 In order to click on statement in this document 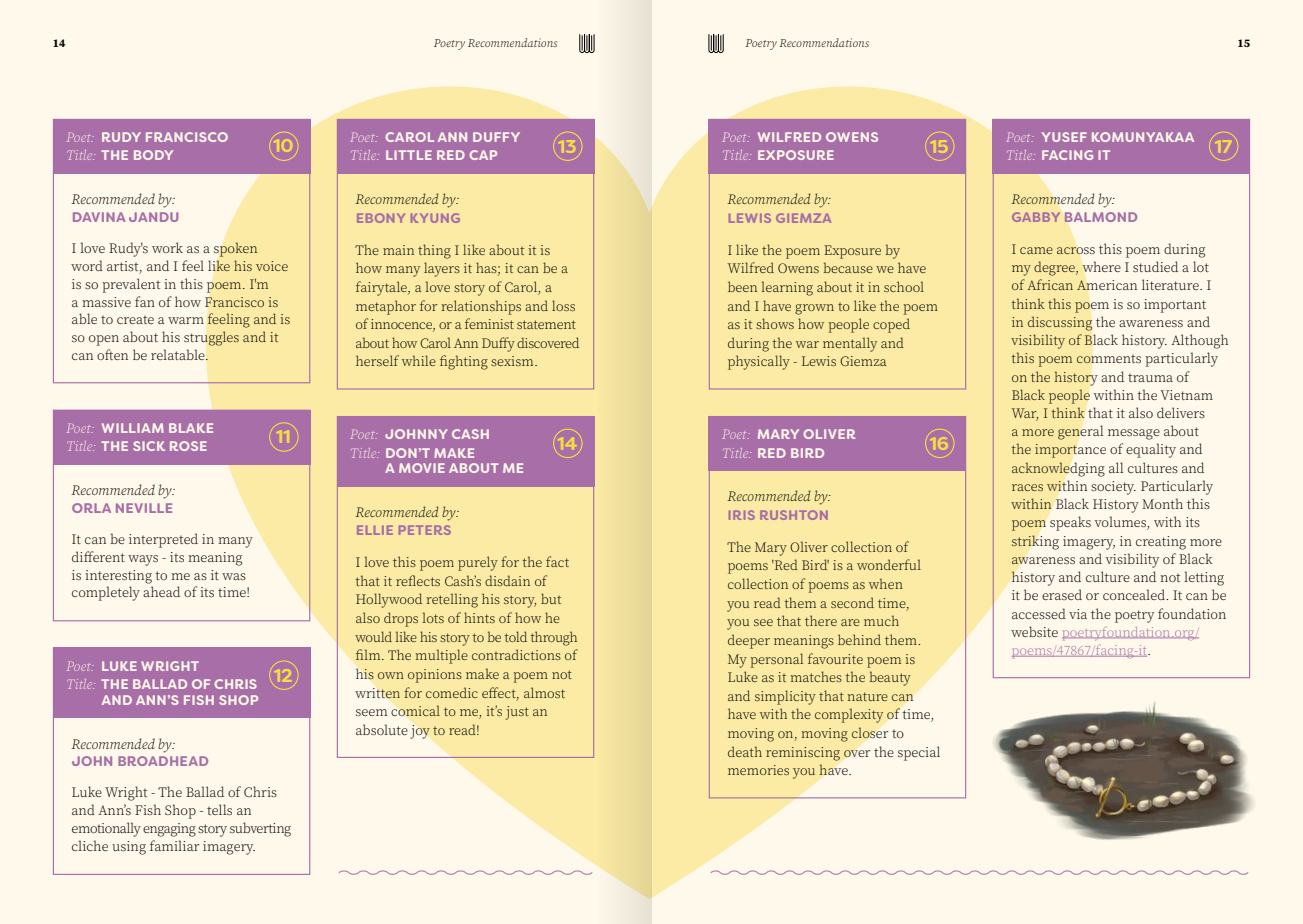, I will do `click(546, 324)`.
